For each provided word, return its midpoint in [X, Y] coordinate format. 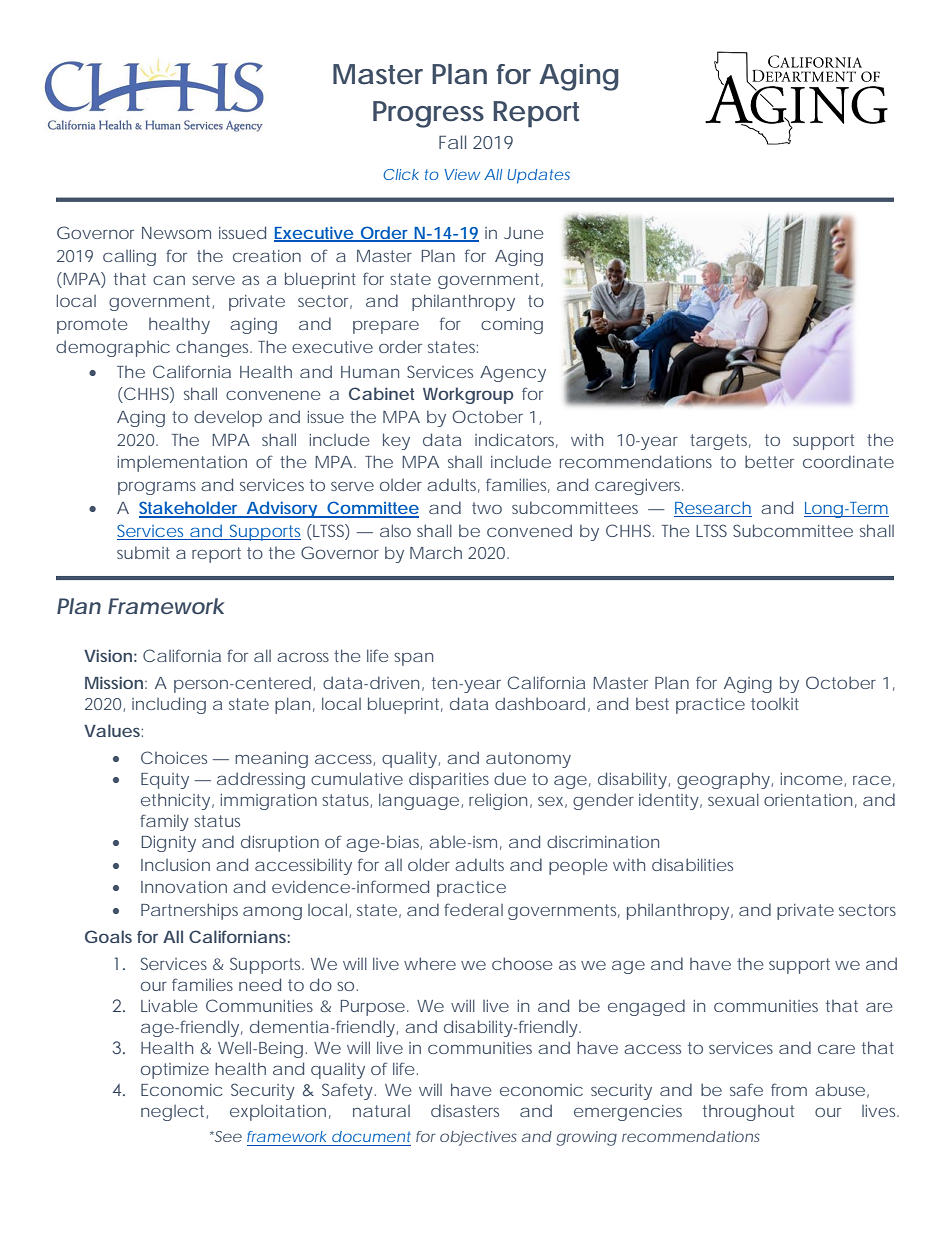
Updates [539, 176]
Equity [165, 781]
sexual [733, 799]
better [769, 461]
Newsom [176, 233]
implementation [182, 463]
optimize [175, 1071]
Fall [452, 142]
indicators [516, 440]
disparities [449, 780]
